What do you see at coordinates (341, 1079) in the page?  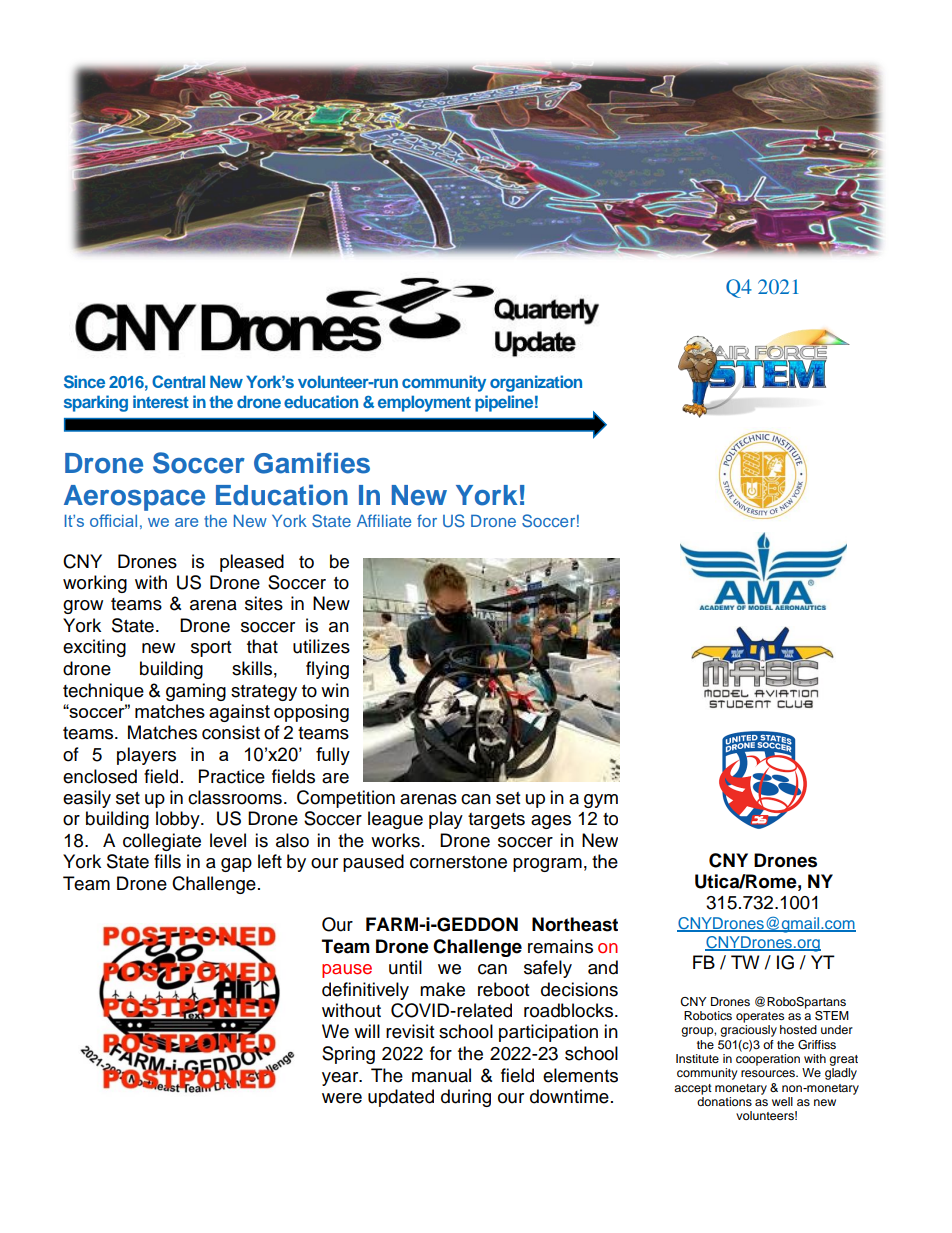 I see `year` at bounding box center [341, 1079].
